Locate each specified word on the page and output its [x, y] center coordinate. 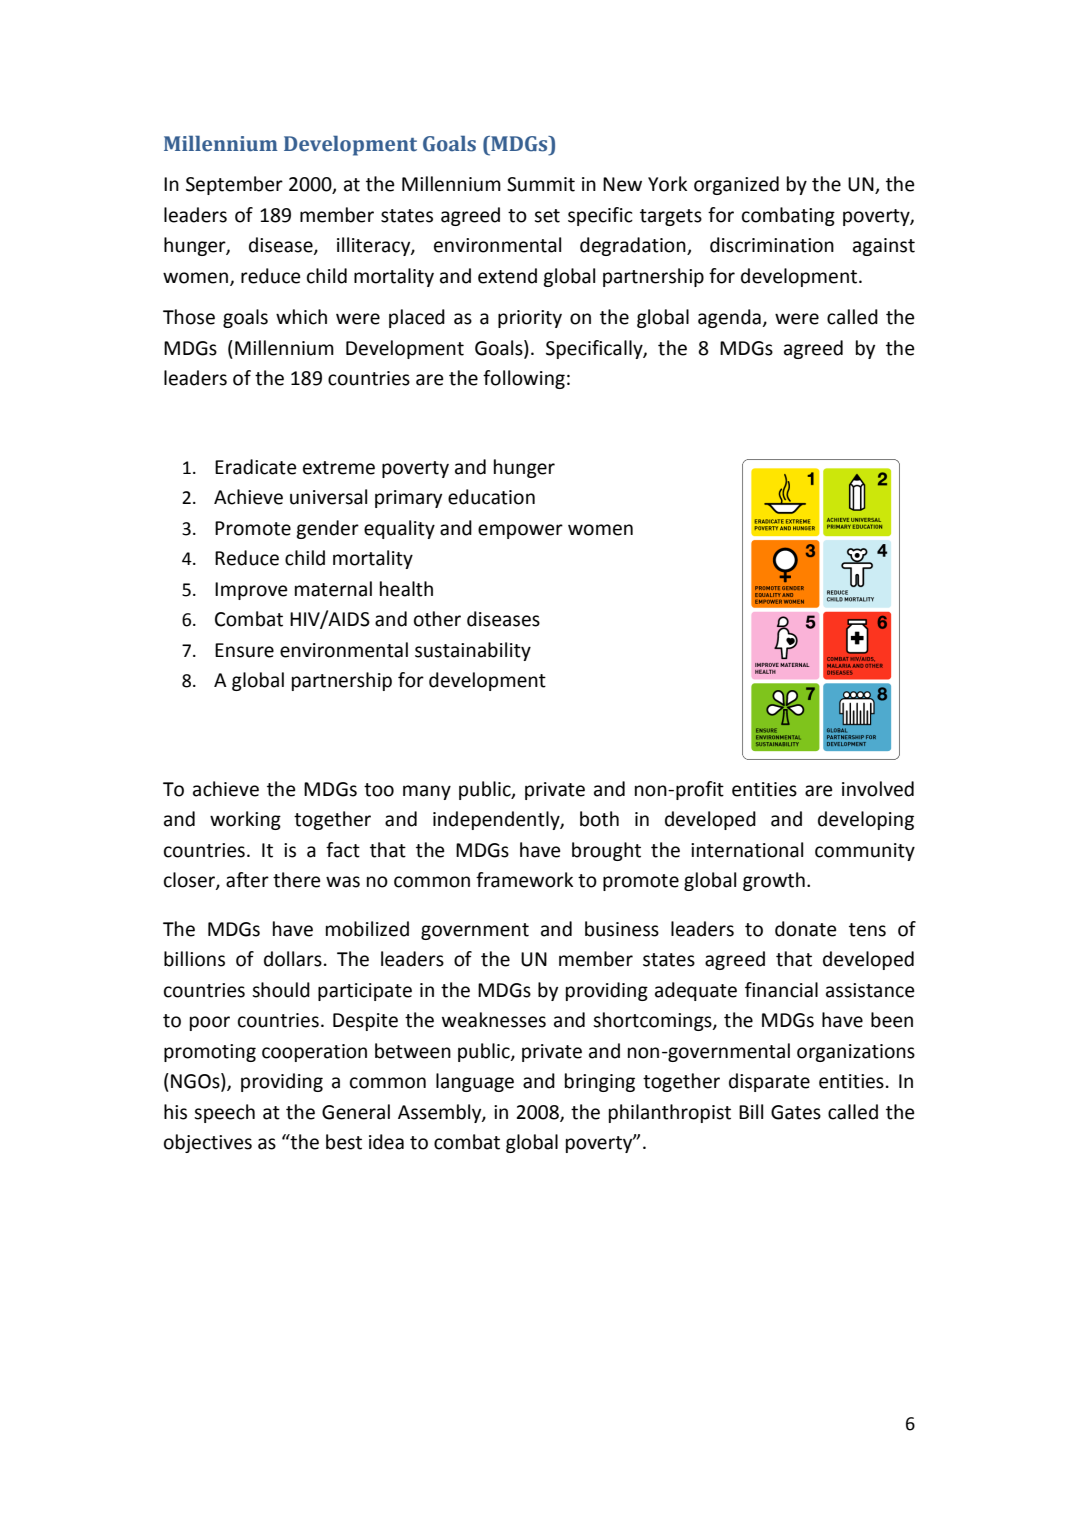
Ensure [244, 650]
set [547, 216]
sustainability [473, 651]
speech [224, 1113]
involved [878, 789]
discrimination [772, 245]
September [234, 185]
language [475, 1082]
